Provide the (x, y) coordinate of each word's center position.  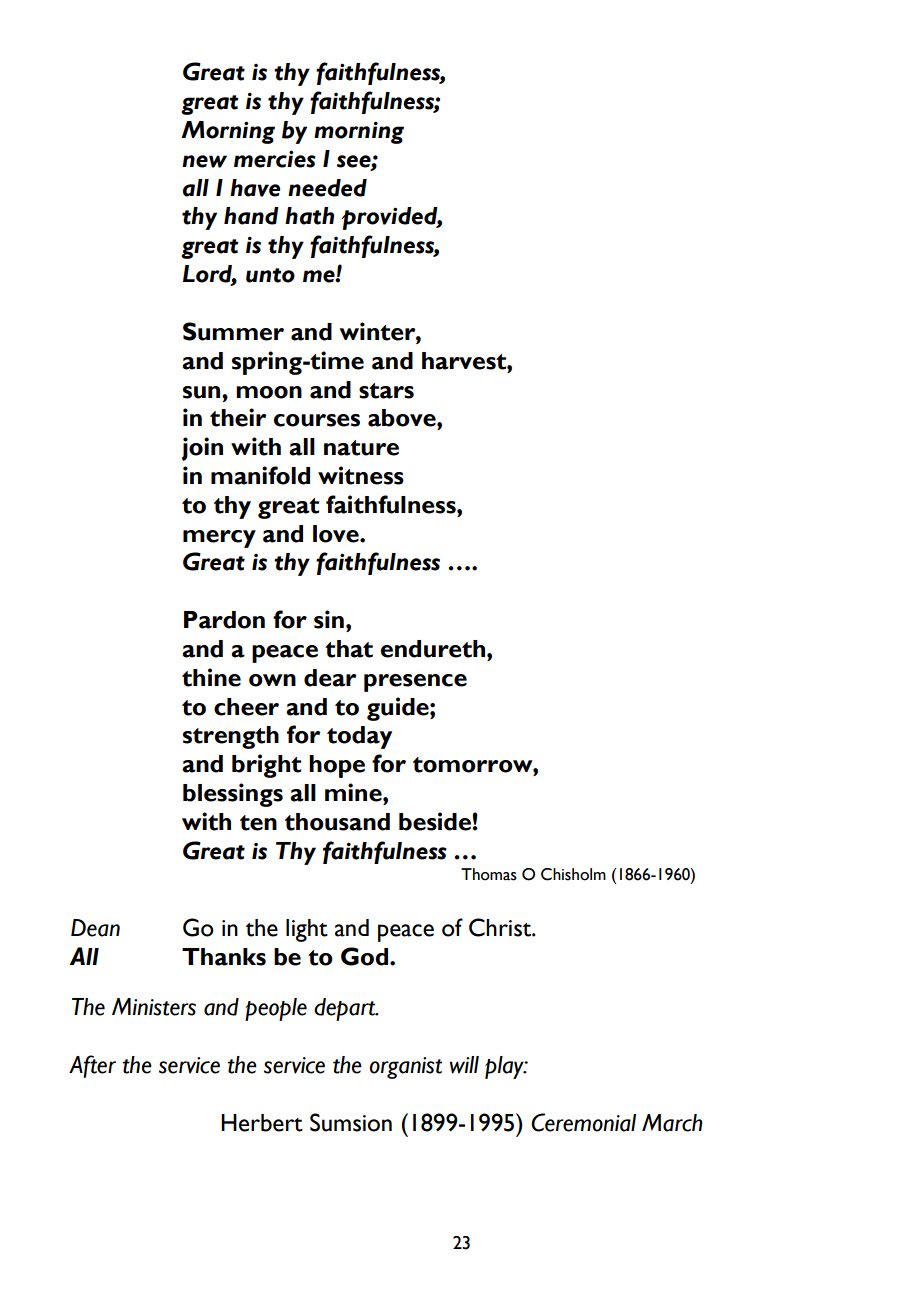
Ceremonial (583, 1122)
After (92, 1066)
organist (405, 1068)
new (204, 161)
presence (415, 683)
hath (309, 216)
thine (211, 677)
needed (327, 188)
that (349, 649)
